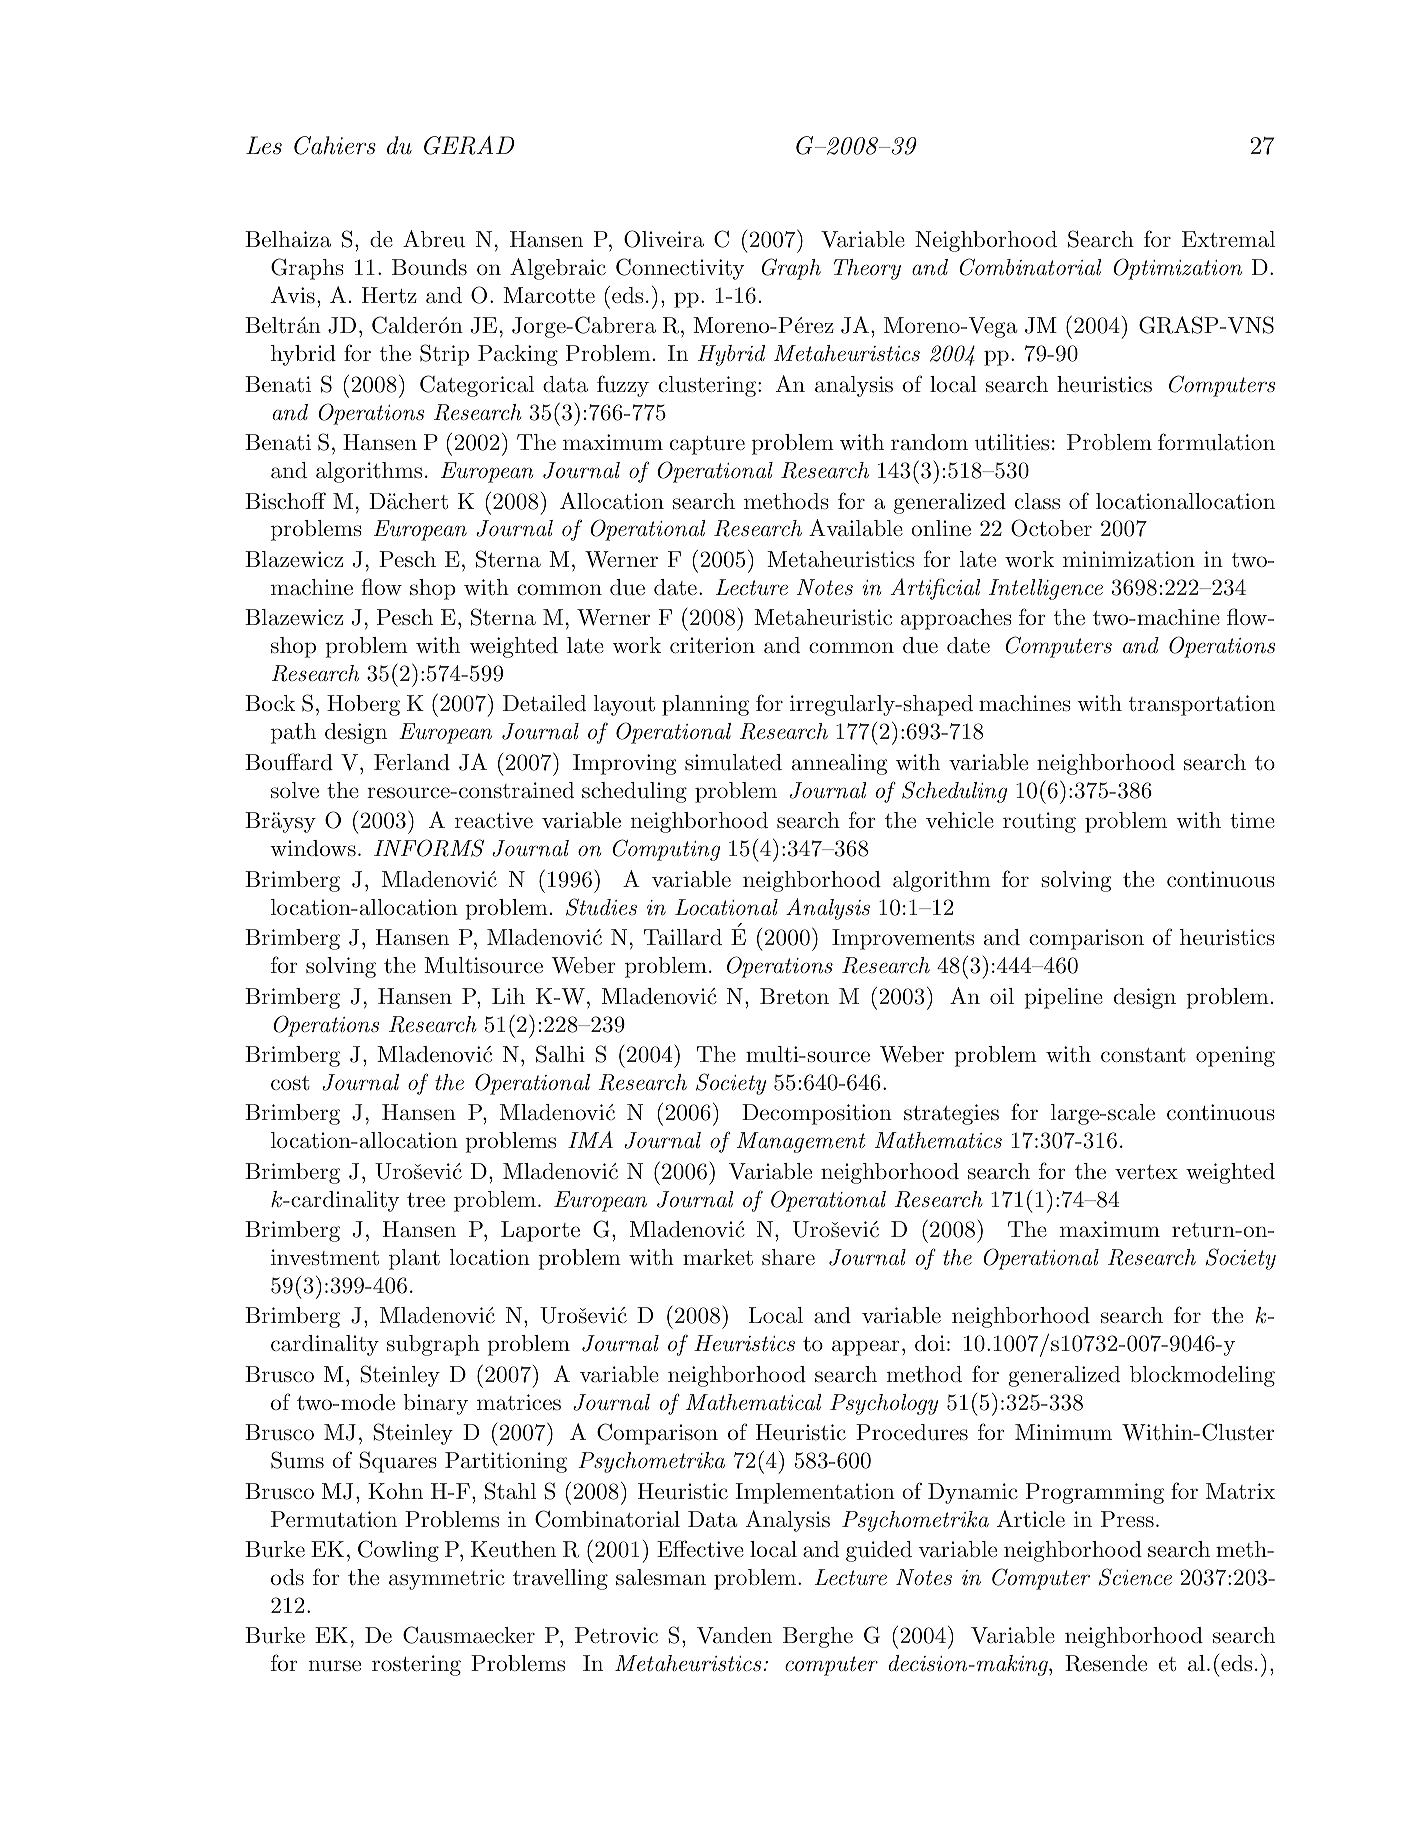 This page has width=1427, height=1847. Describe the element at coordinates (680, 269) in the page. I see `Connectivity` at that location.
